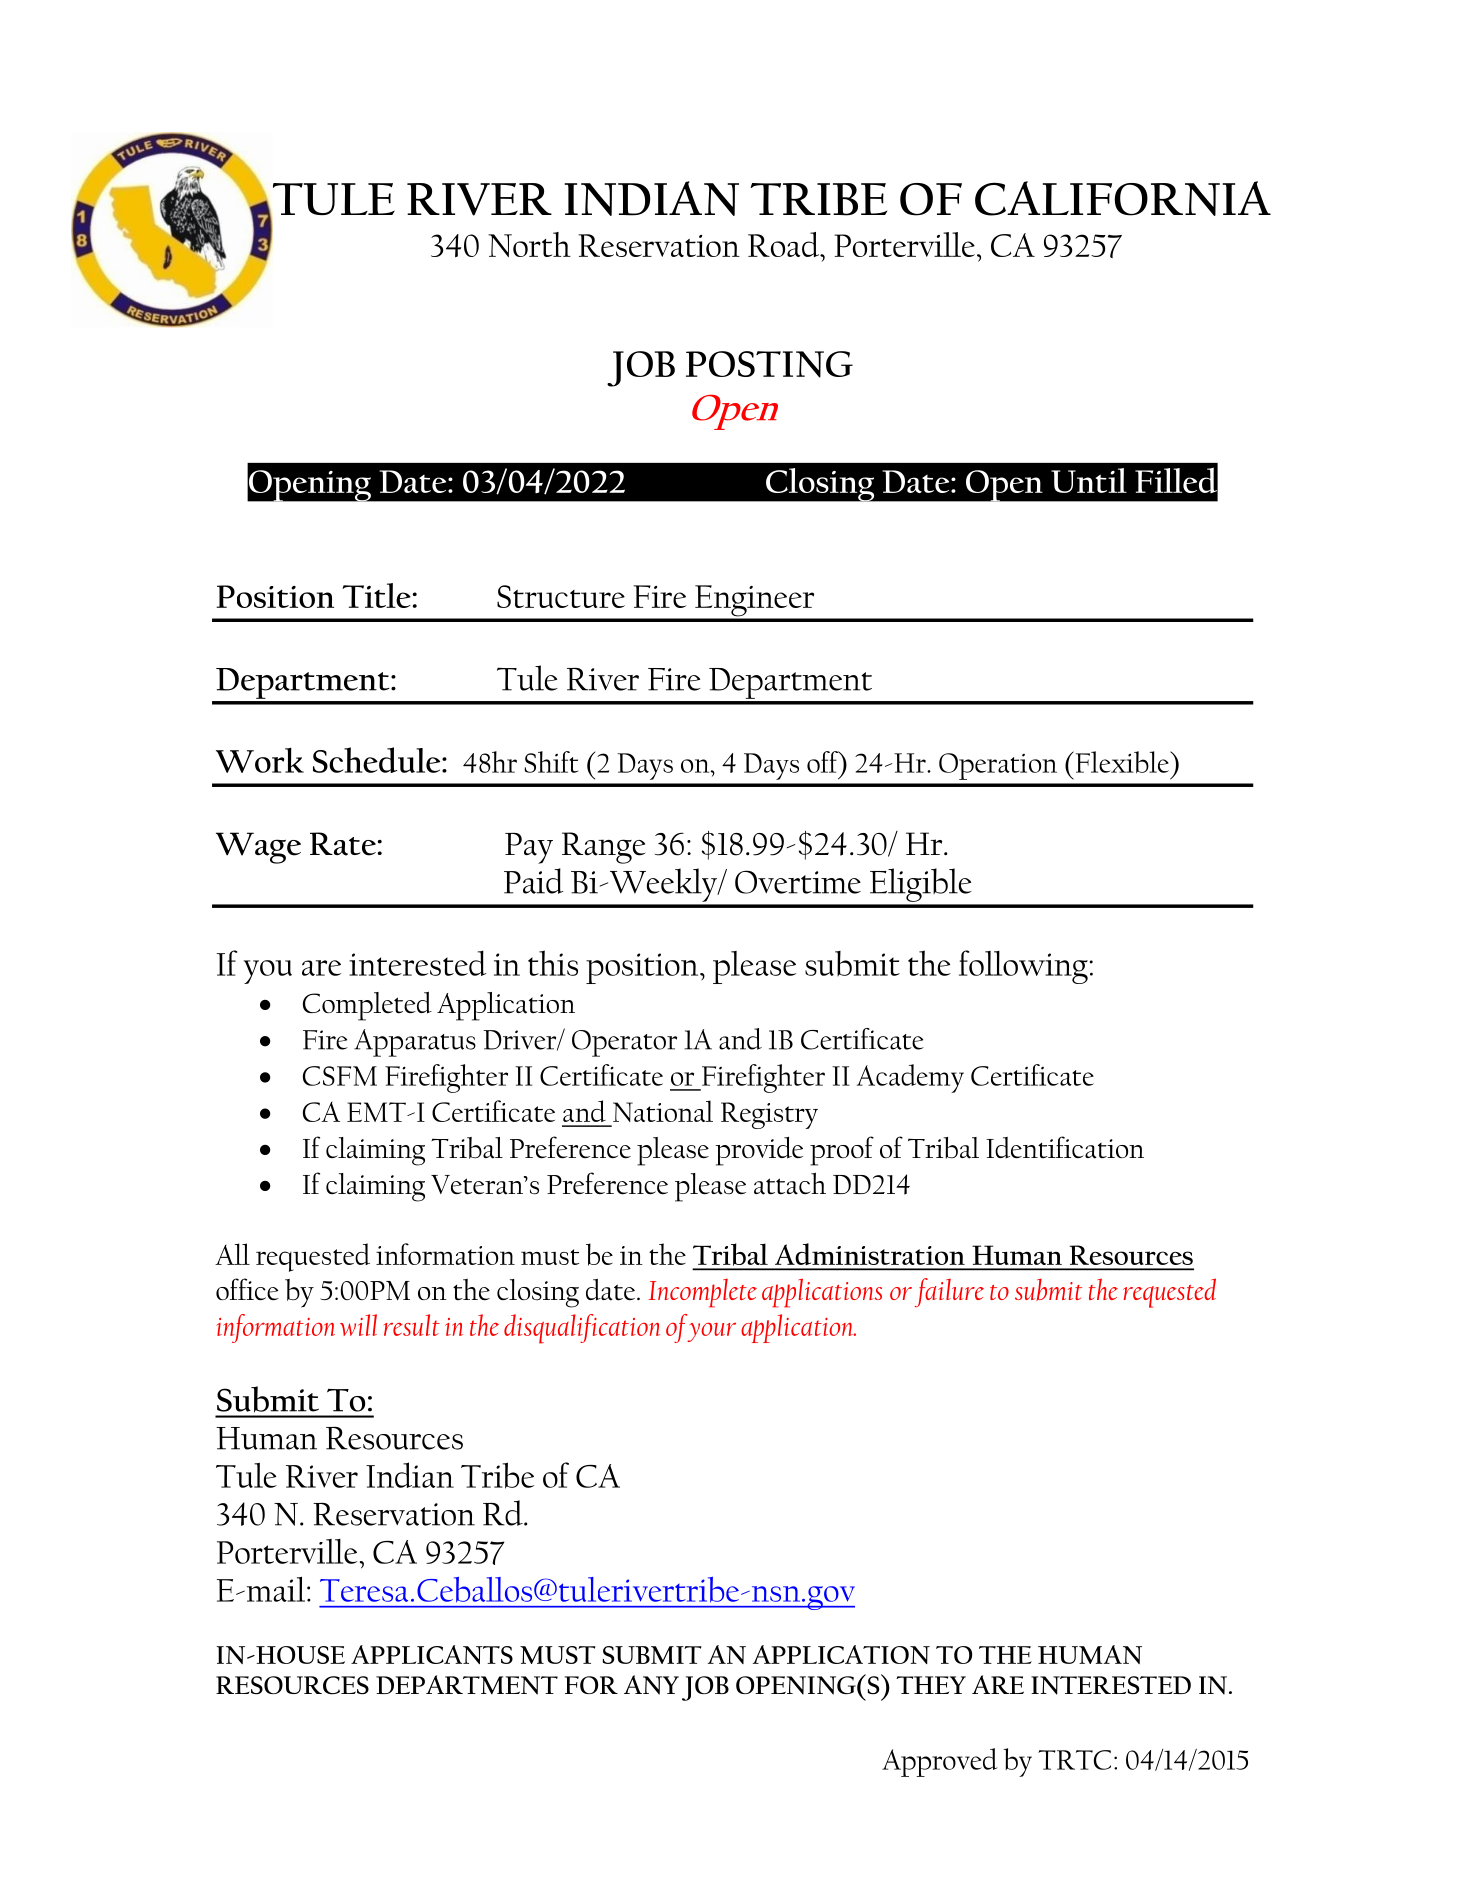  Describe the element at coordinates (702, 1293) in the document. I see `Incomplete` at that location.
